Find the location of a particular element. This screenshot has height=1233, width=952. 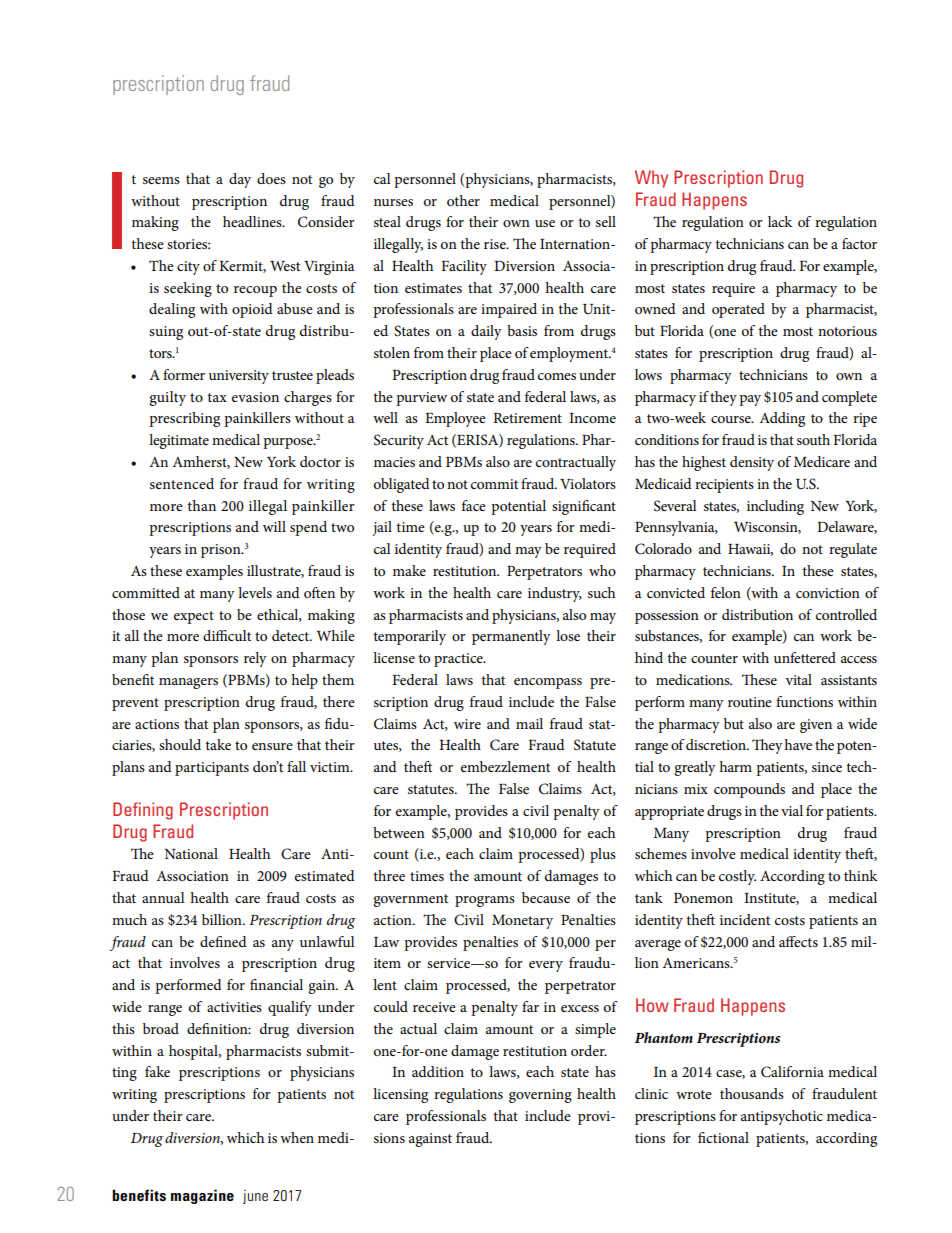

defined is located at coordinates (223, 941).
